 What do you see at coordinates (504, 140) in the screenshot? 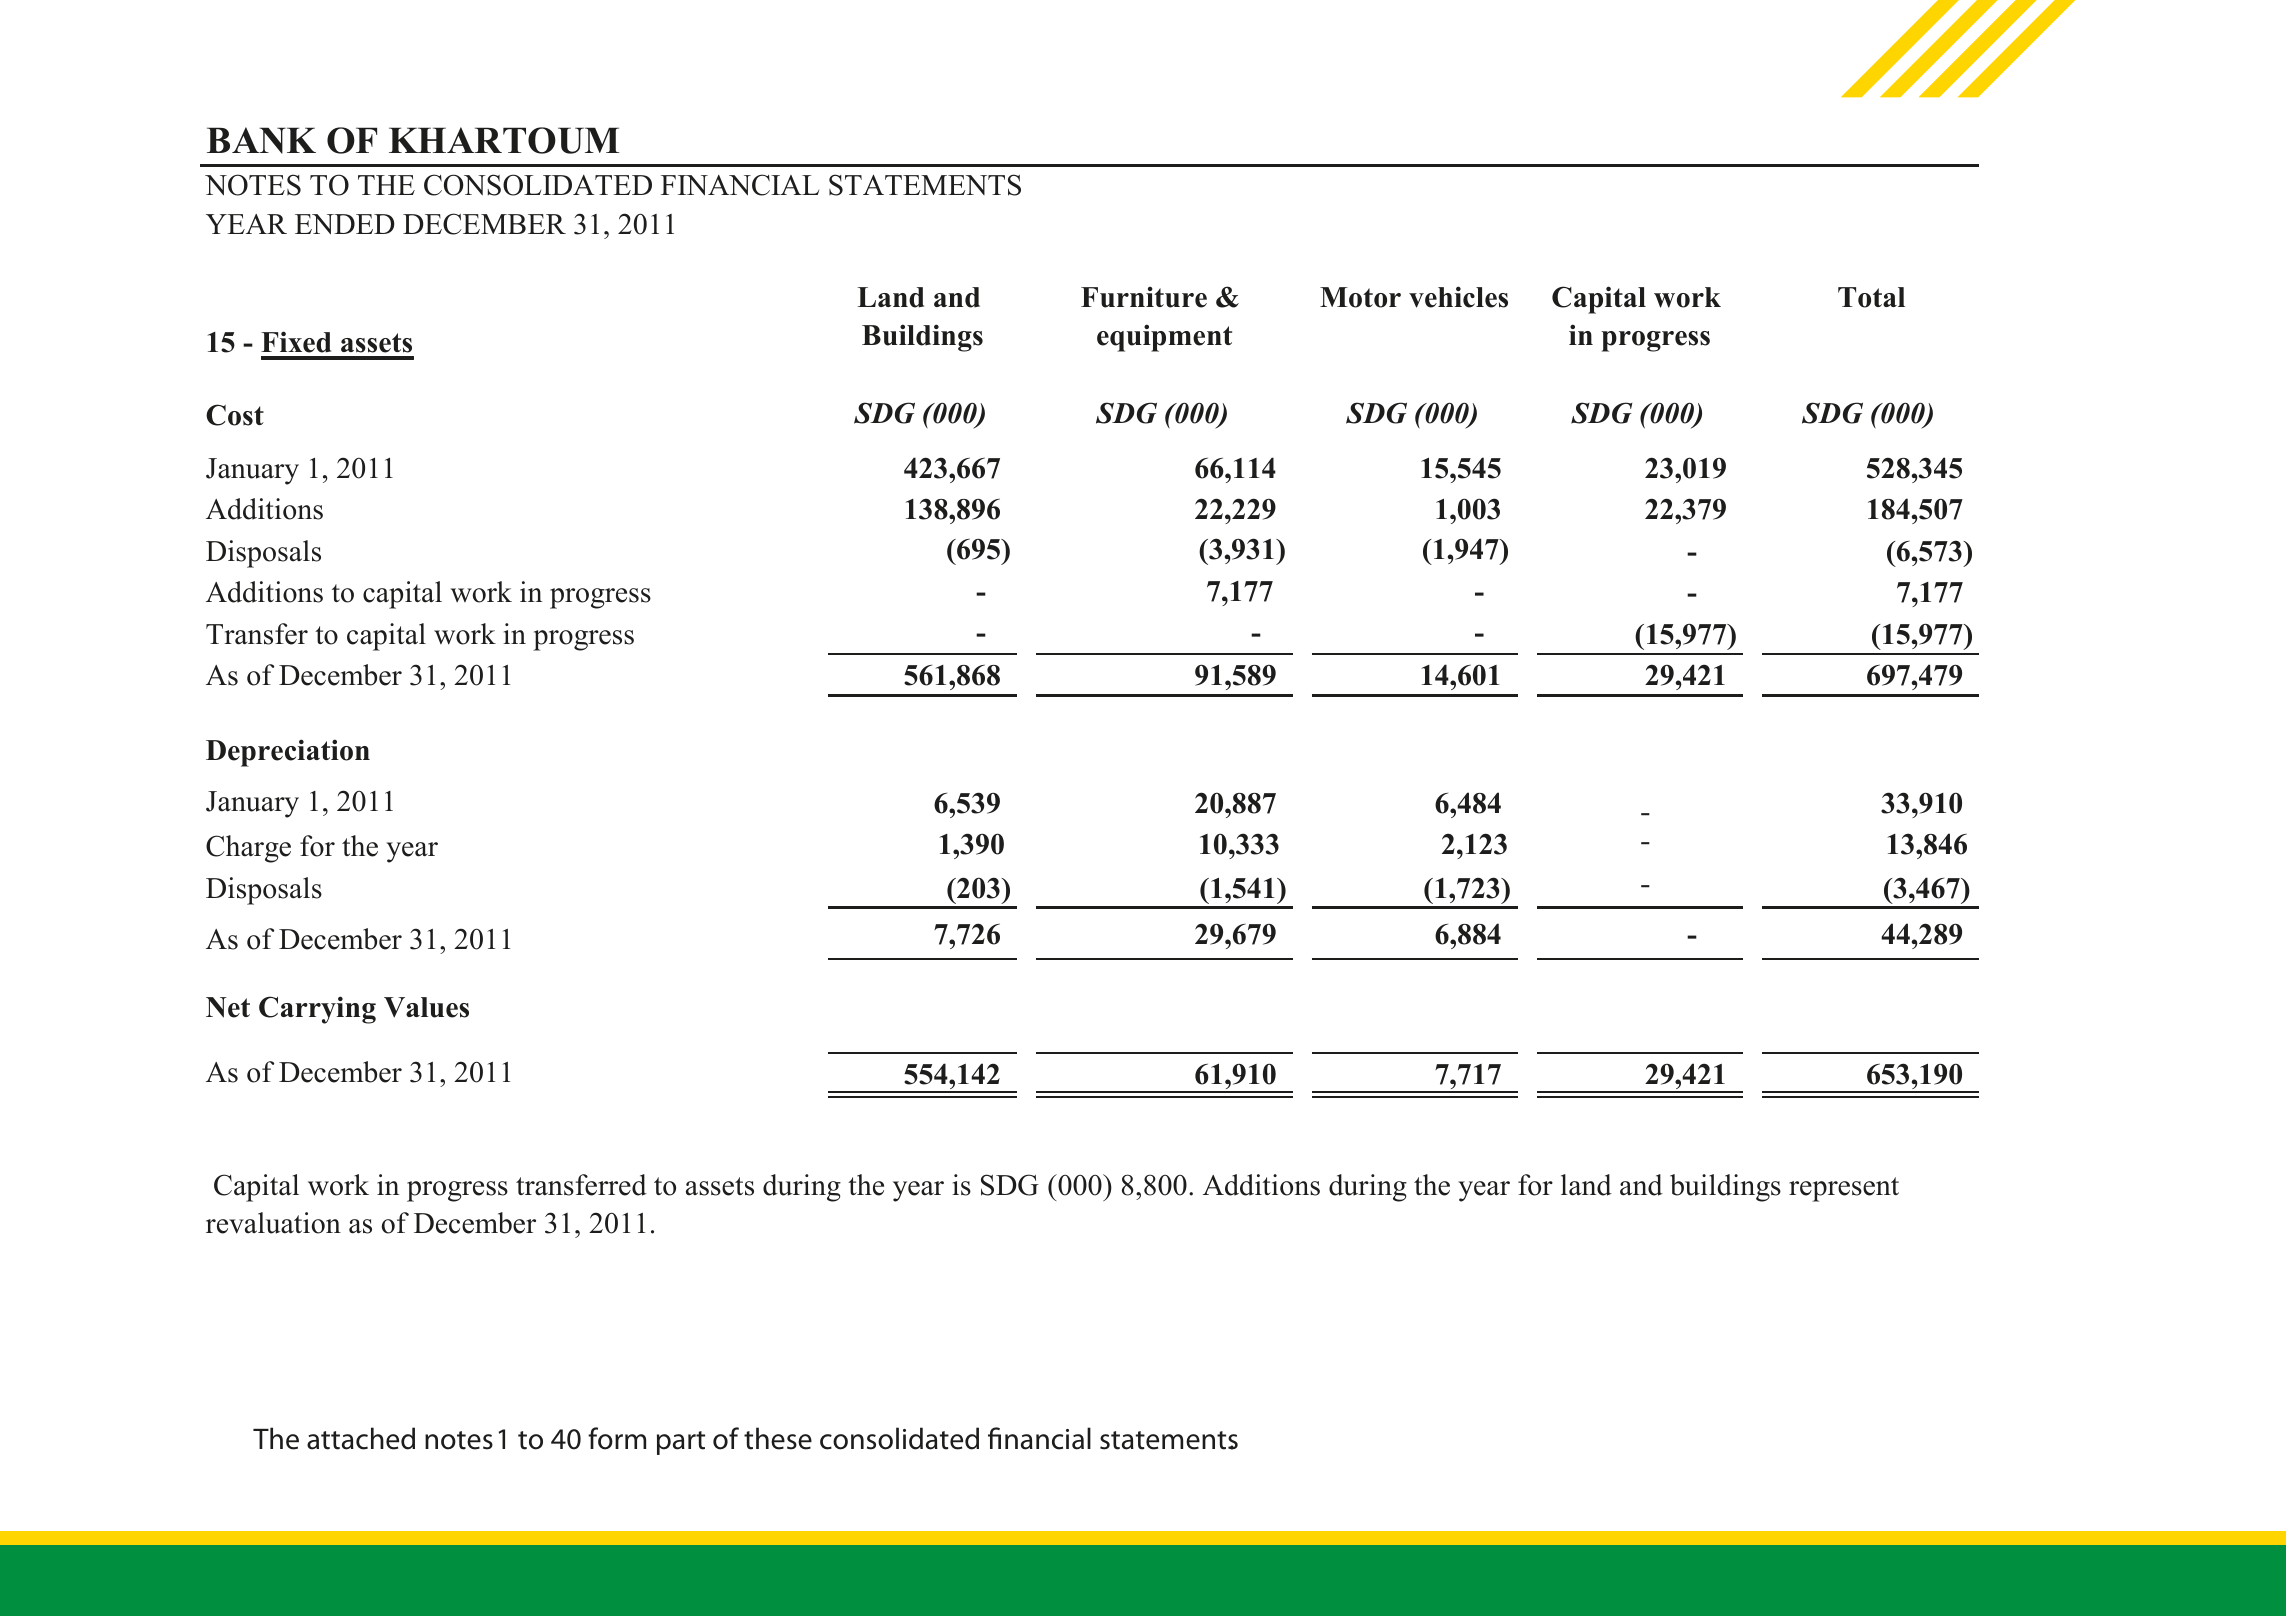
I see `KHARTOUM` at bounding box center [504, 140].
